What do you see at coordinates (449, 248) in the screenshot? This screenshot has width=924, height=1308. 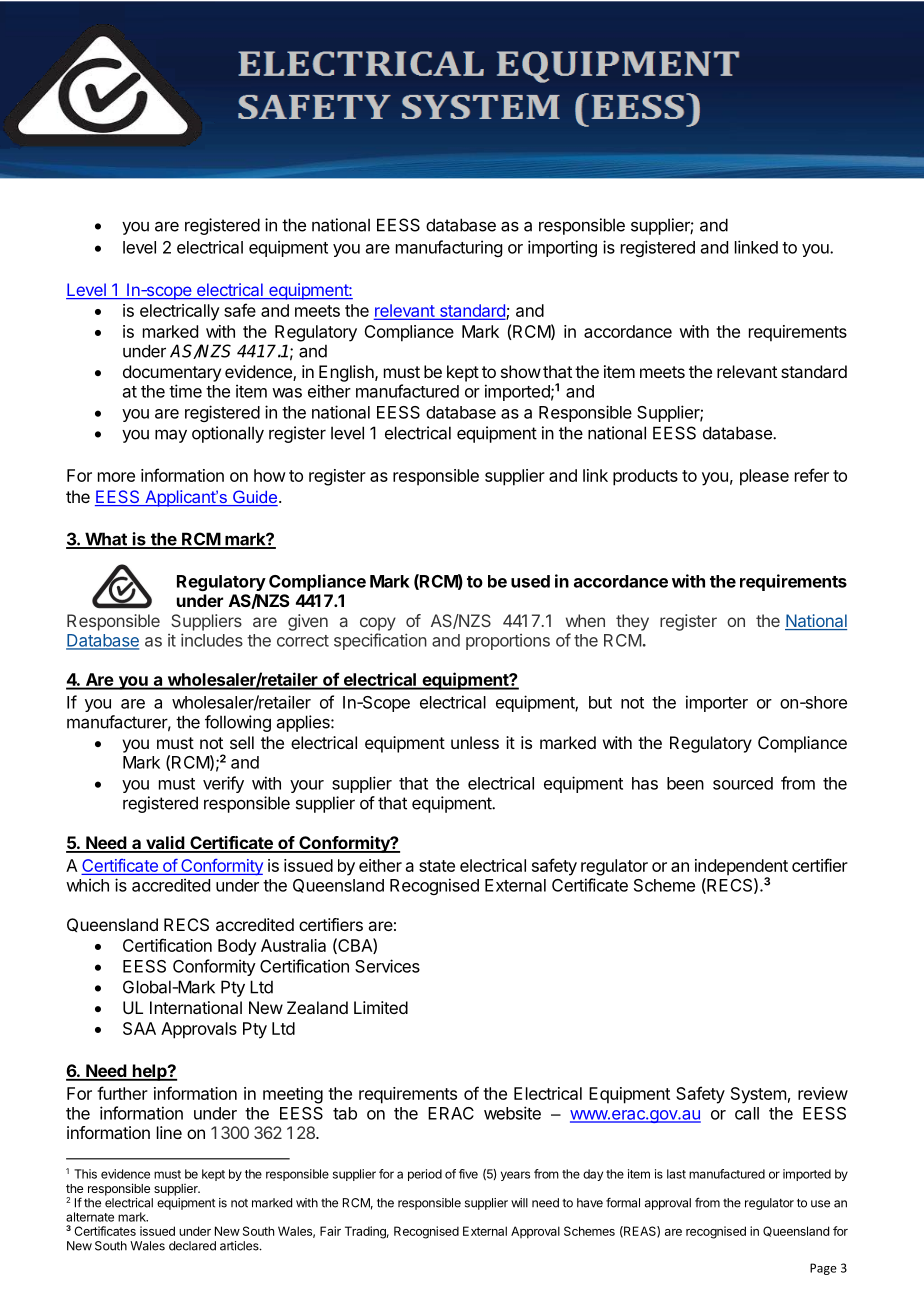 I see `manufacturing` at bounding box center [449, 248].
